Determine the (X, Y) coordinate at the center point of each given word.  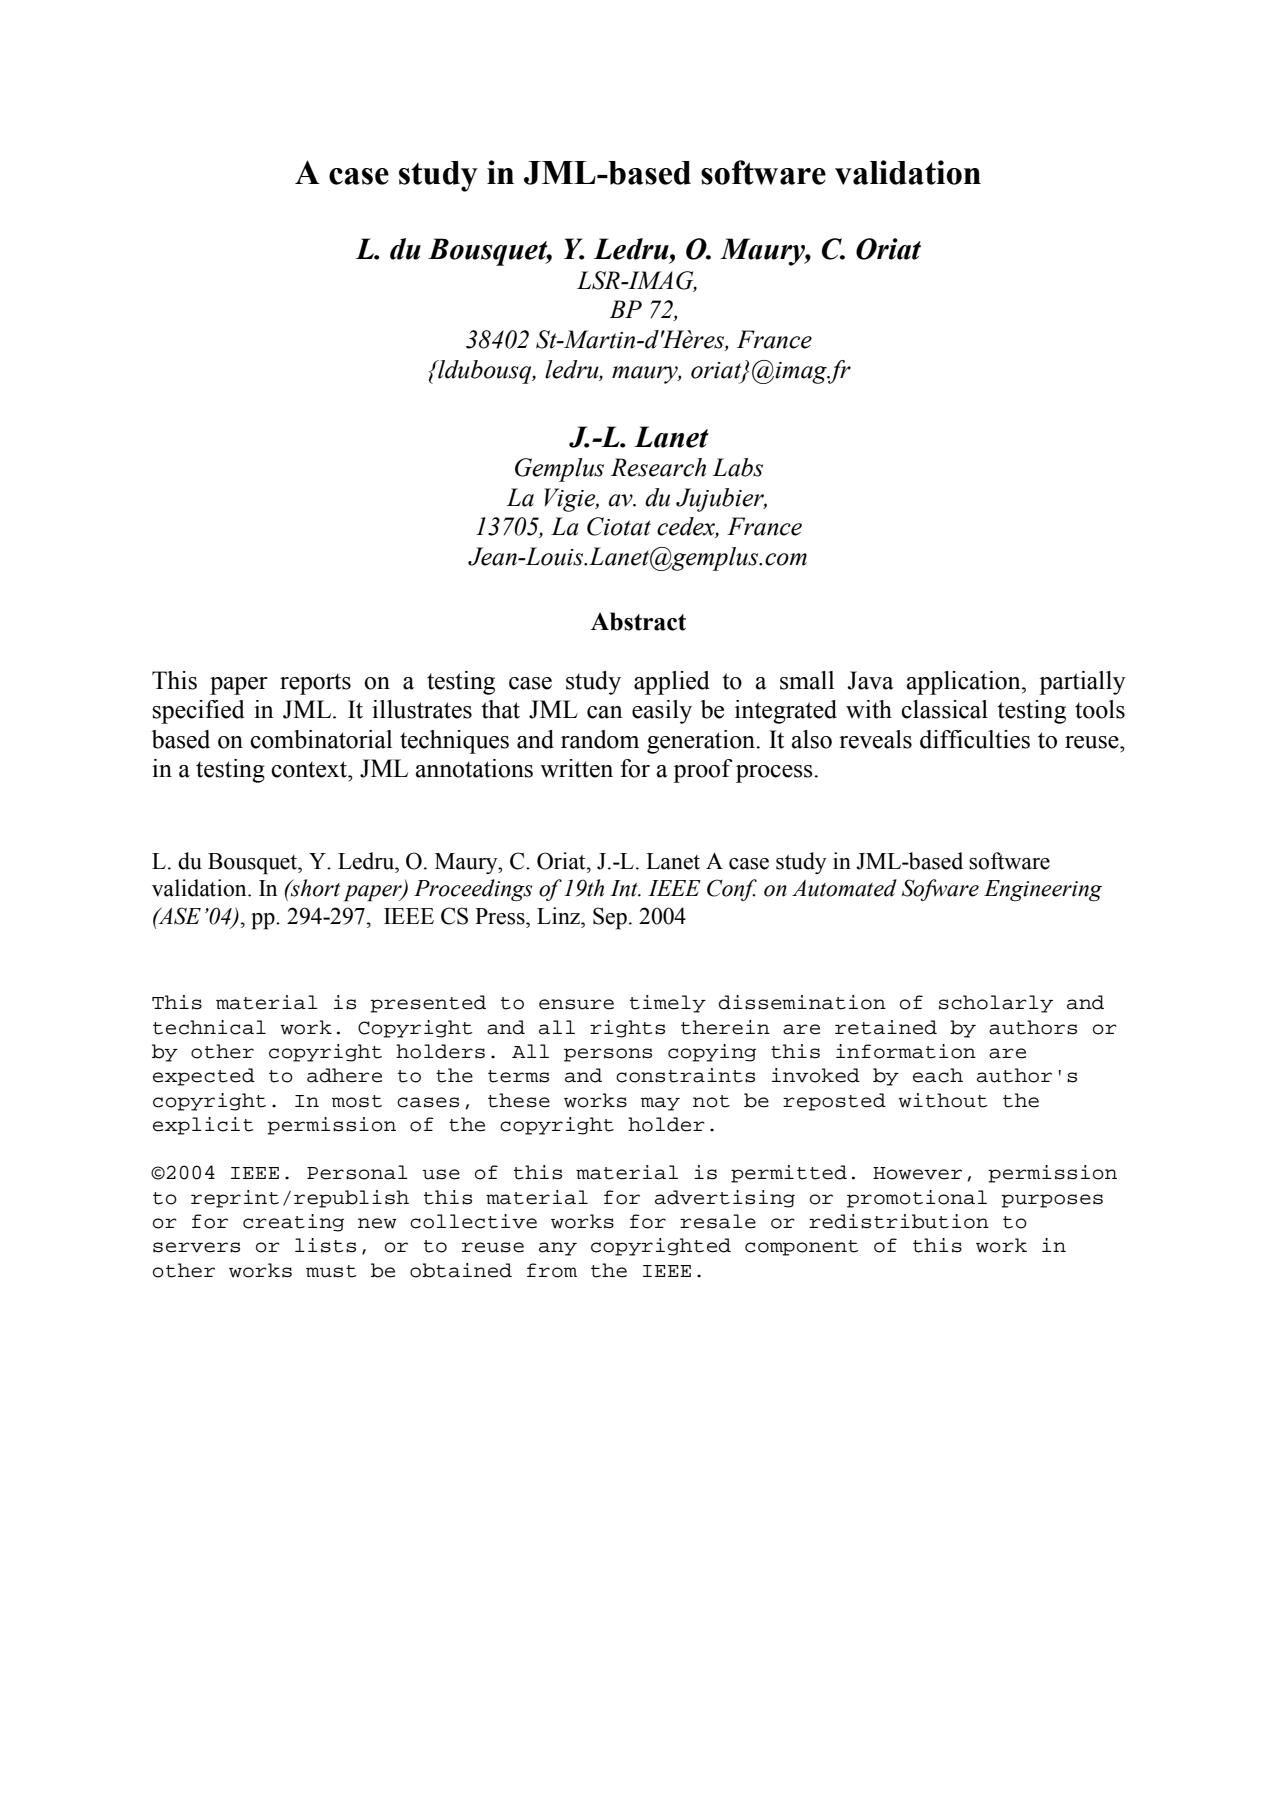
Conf (732, 890)
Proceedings (473, 890)
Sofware (940, 890)
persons (608, 1055)
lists (325, 1245)
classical (944, 709)
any (558, 1249)
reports (315, 684)
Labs (737, 467)
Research (658, 467)
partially (1082, 683)
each (938, 1075)
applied (672, 683)
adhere (344, 1075)
